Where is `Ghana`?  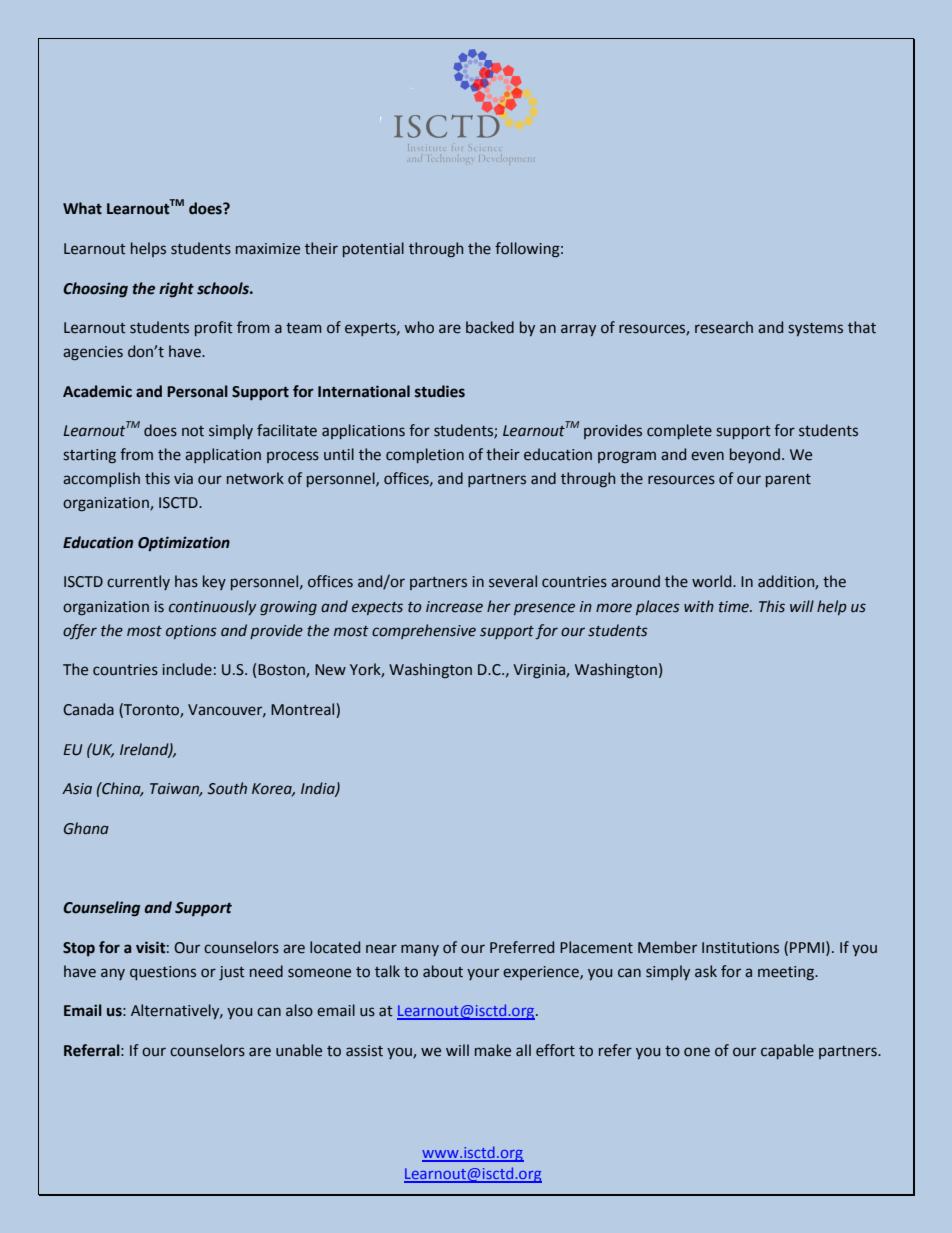
Ghana is located at coordinates (86, 828).
